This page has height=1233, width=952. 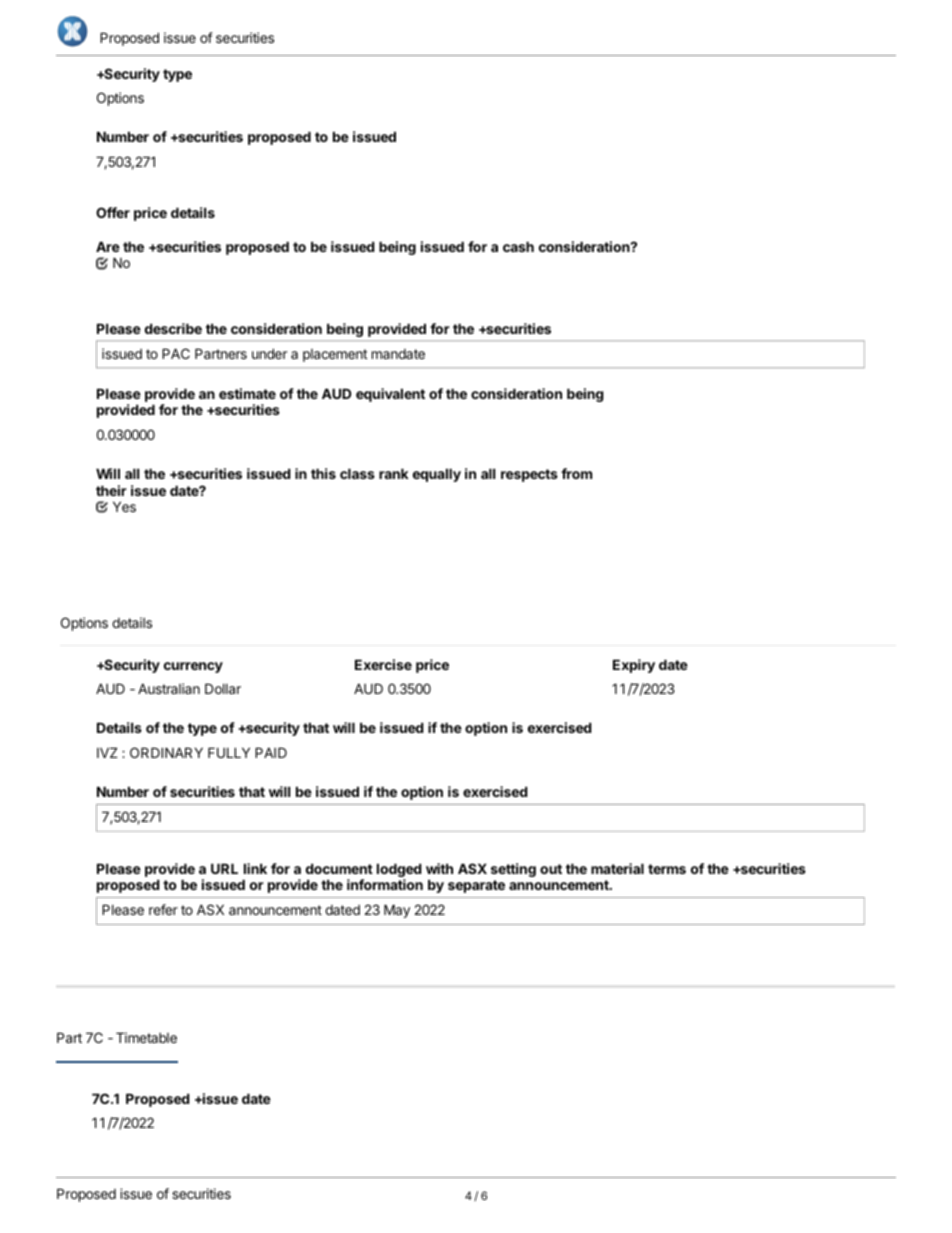 What do you see at coordinates (390, 395) in the page?
I see `equivalent` at bounding box center [390, 395].
